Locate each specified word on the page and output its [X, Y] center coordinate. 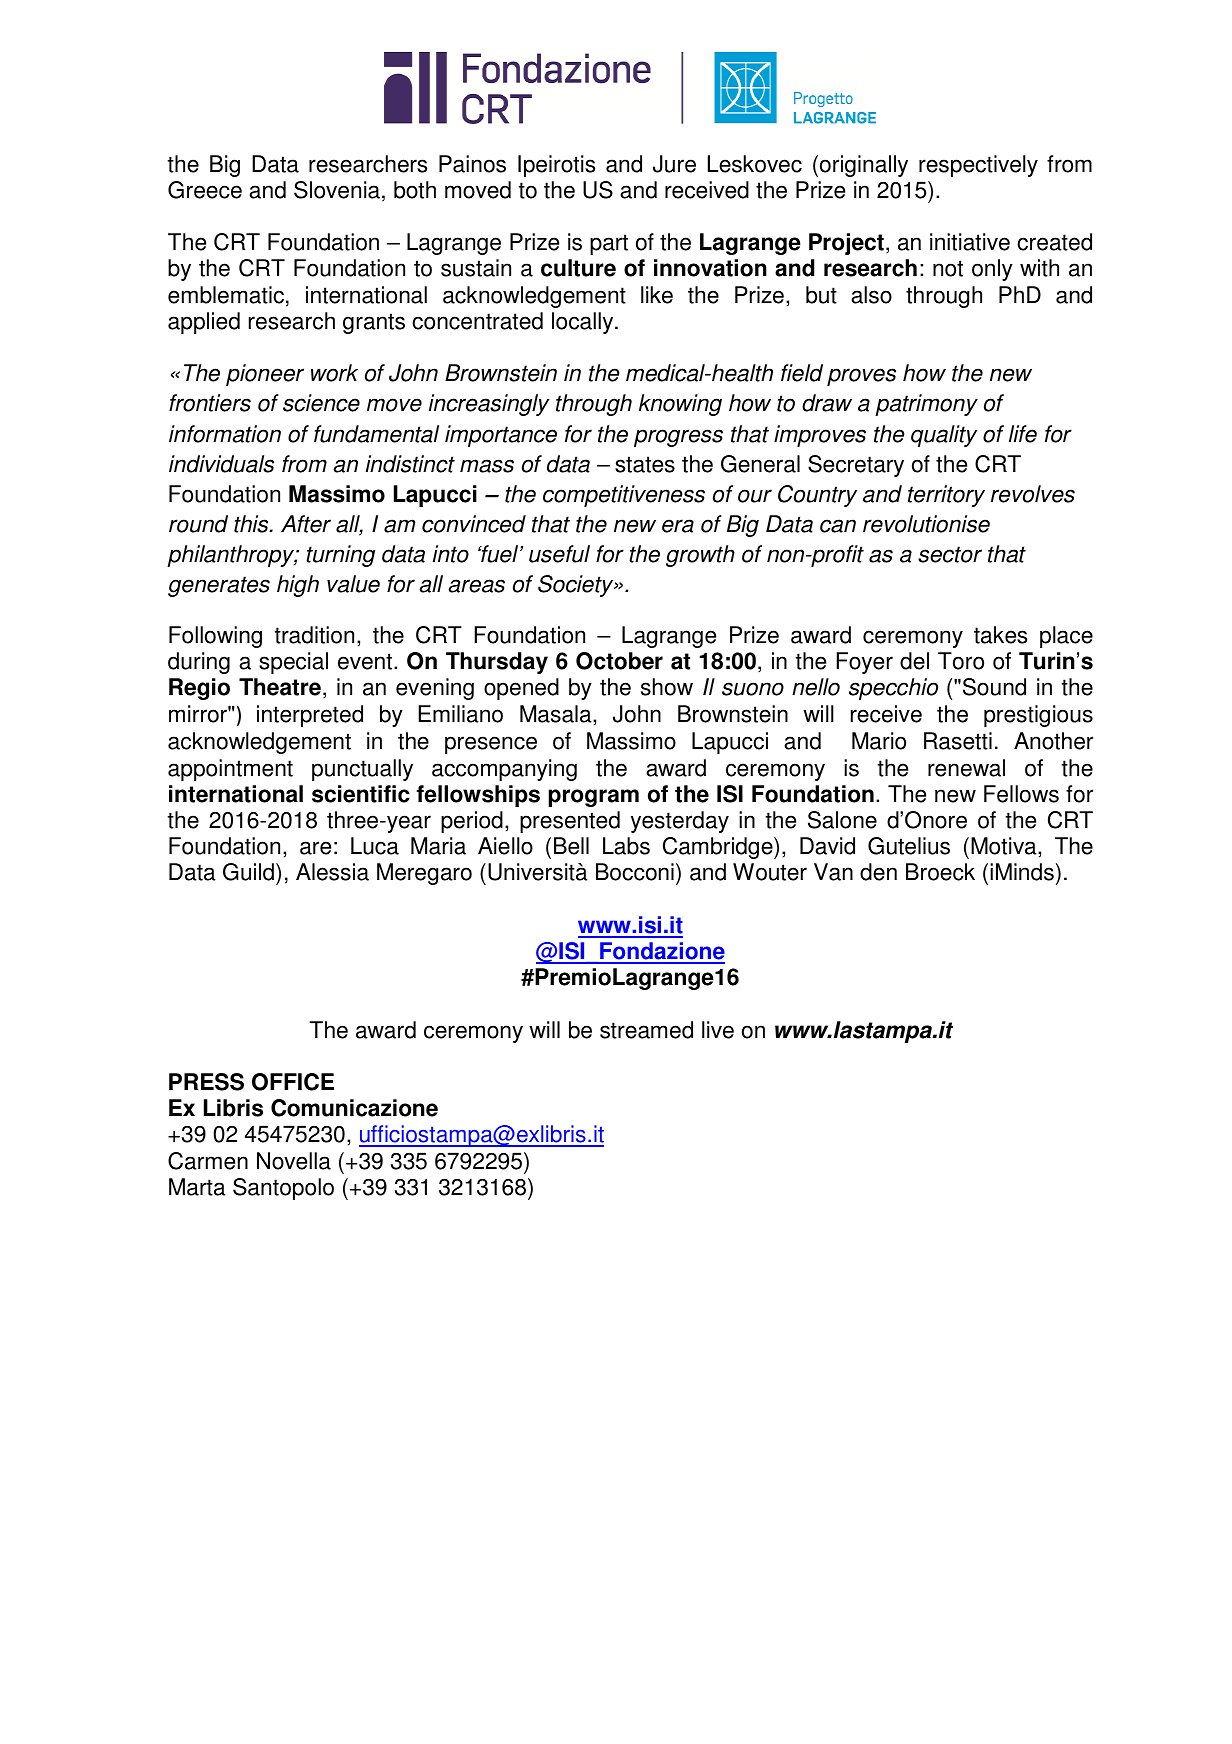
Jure [674, 164]
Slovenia [337, 190]
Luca [375, 846]
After [306, 524]
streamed [646, 1030]
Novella [294, 1161]
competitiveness [624, 496]
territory [946, 496]
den [878, 872]
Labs [626, 846]
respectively [978, 166]
